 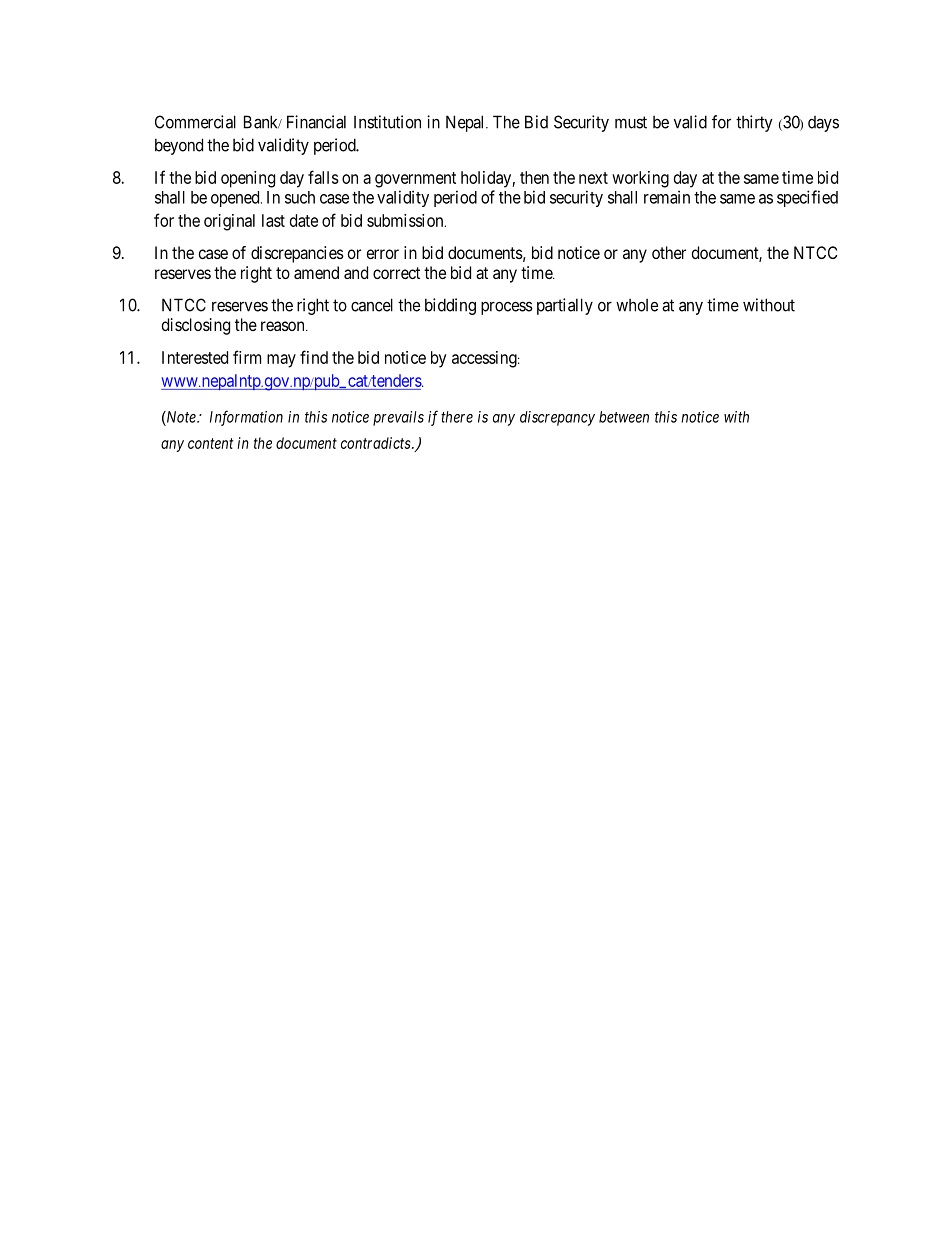 I want to click on Institution, so click(x=387, y=122).
